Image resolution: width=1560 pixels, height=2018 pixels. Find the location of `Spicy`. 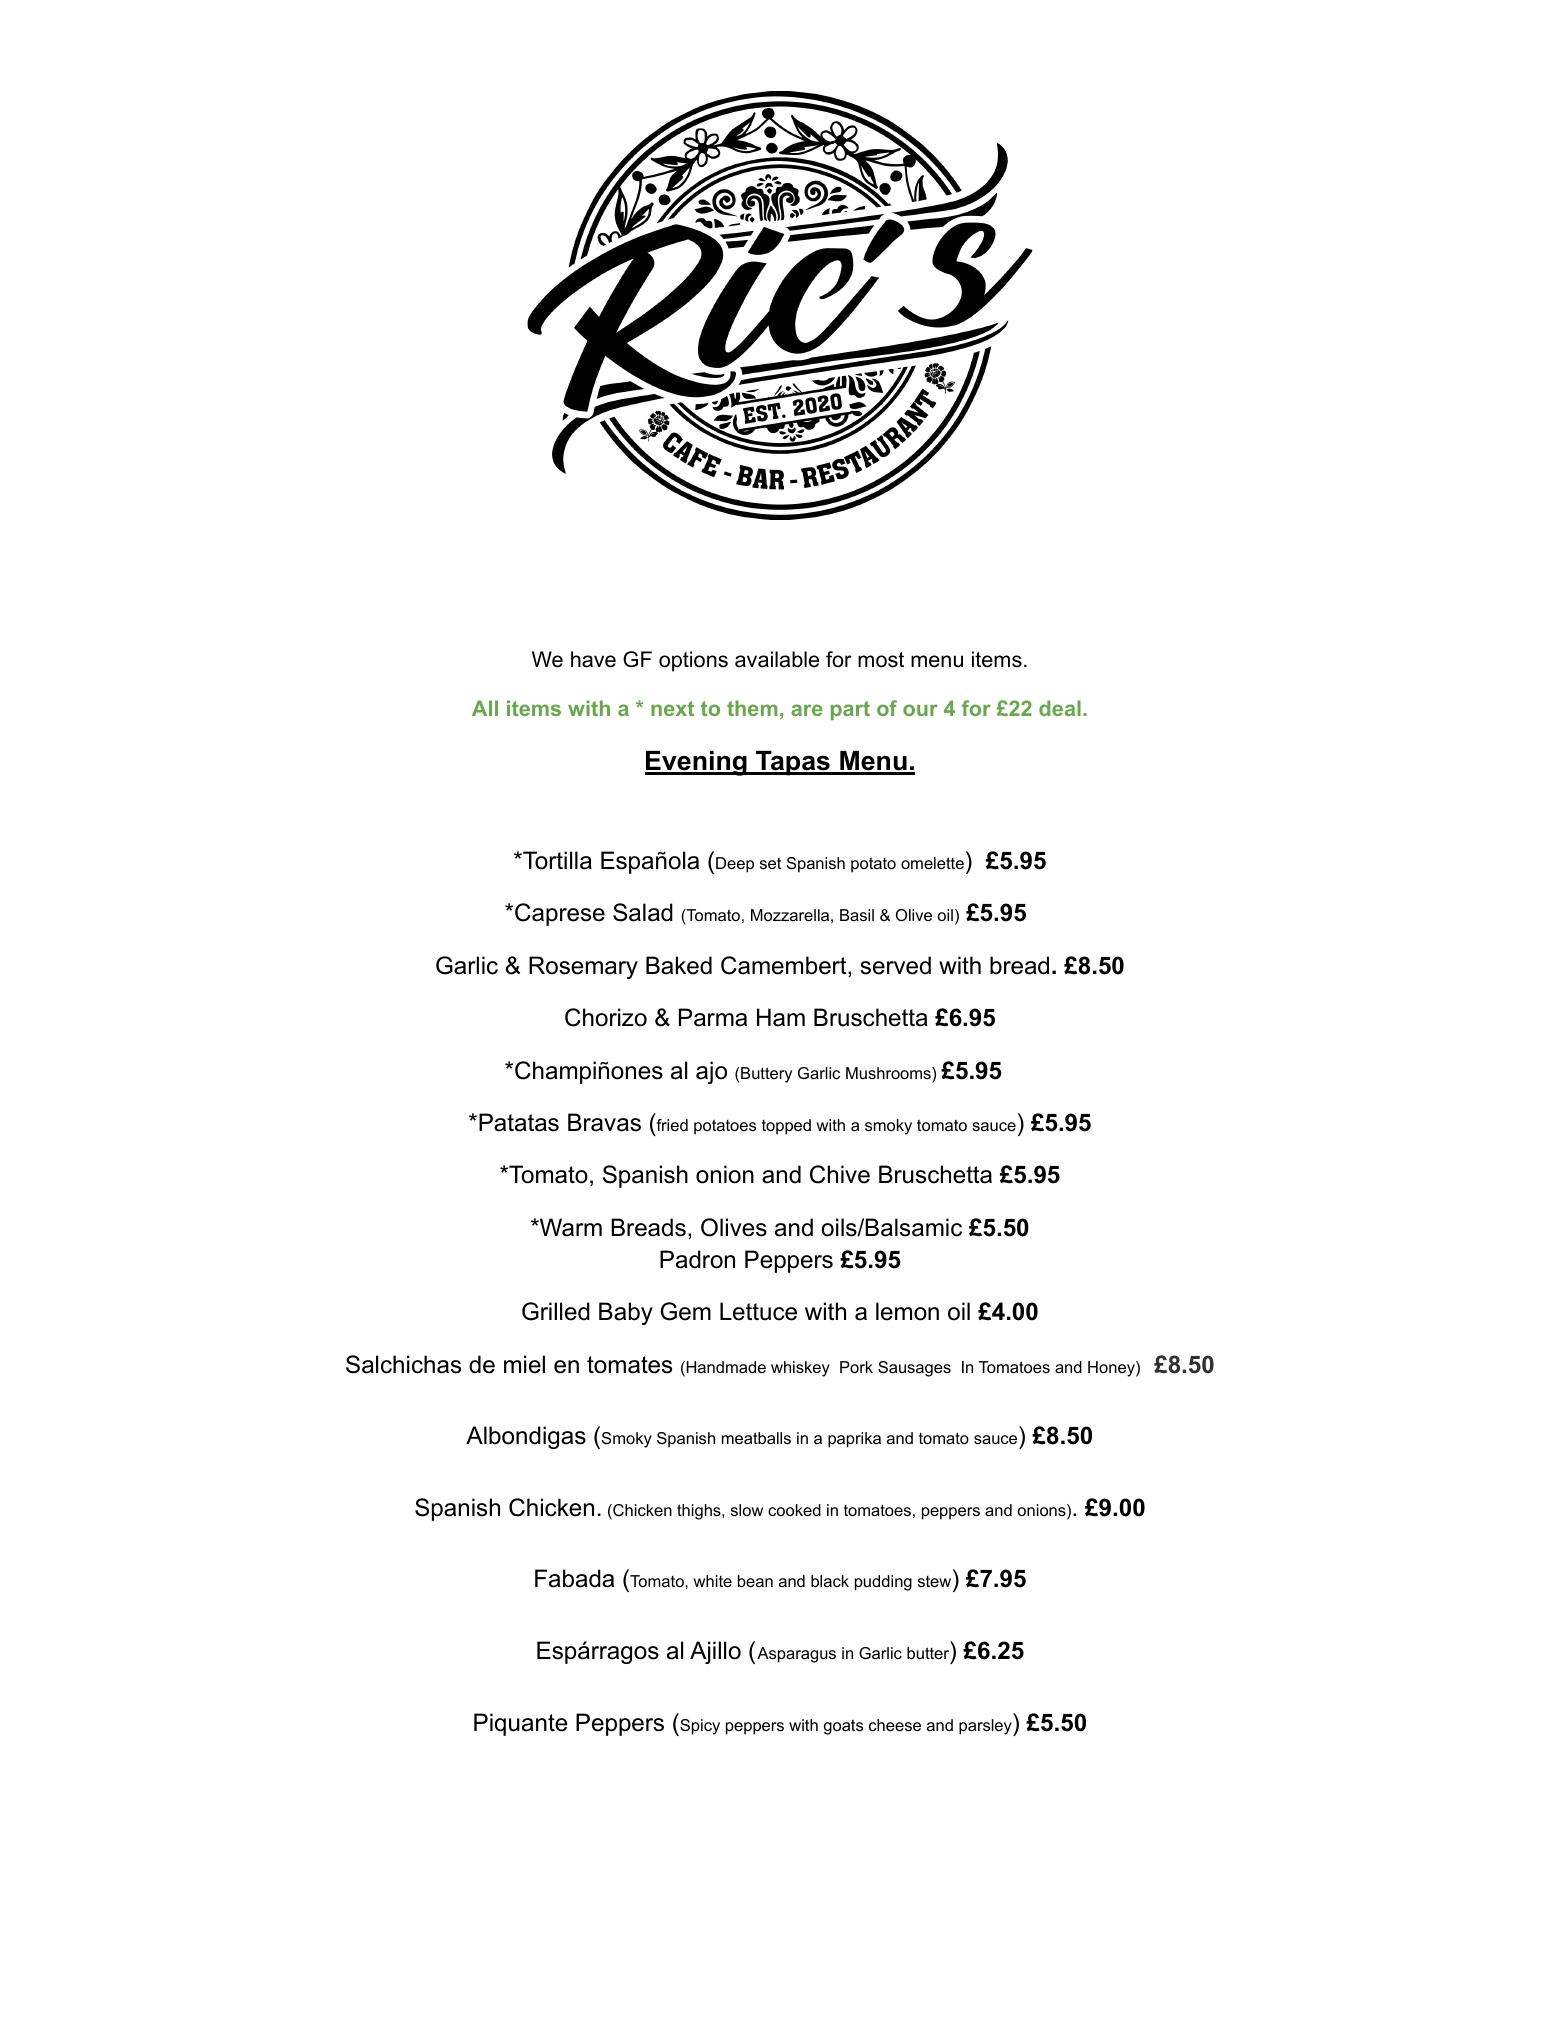

Spicy is located at coordinates (699, 1727).
